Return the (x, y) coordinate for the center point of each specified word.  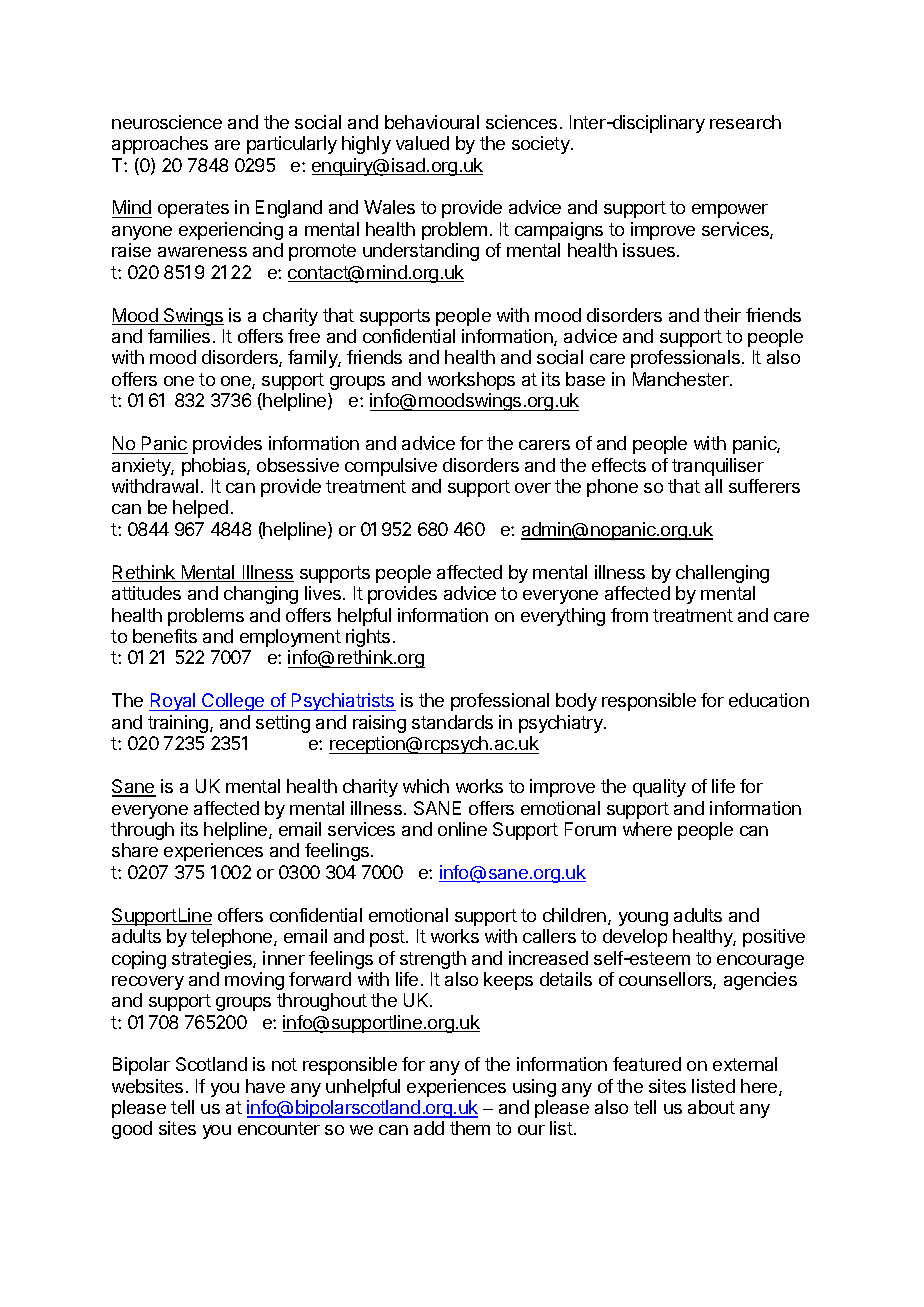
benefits (165, 636)
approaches (160, 145)
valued (422, 143)
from (629, 615)
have (265, 1086)
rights (368, 638)
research (745, 122)
